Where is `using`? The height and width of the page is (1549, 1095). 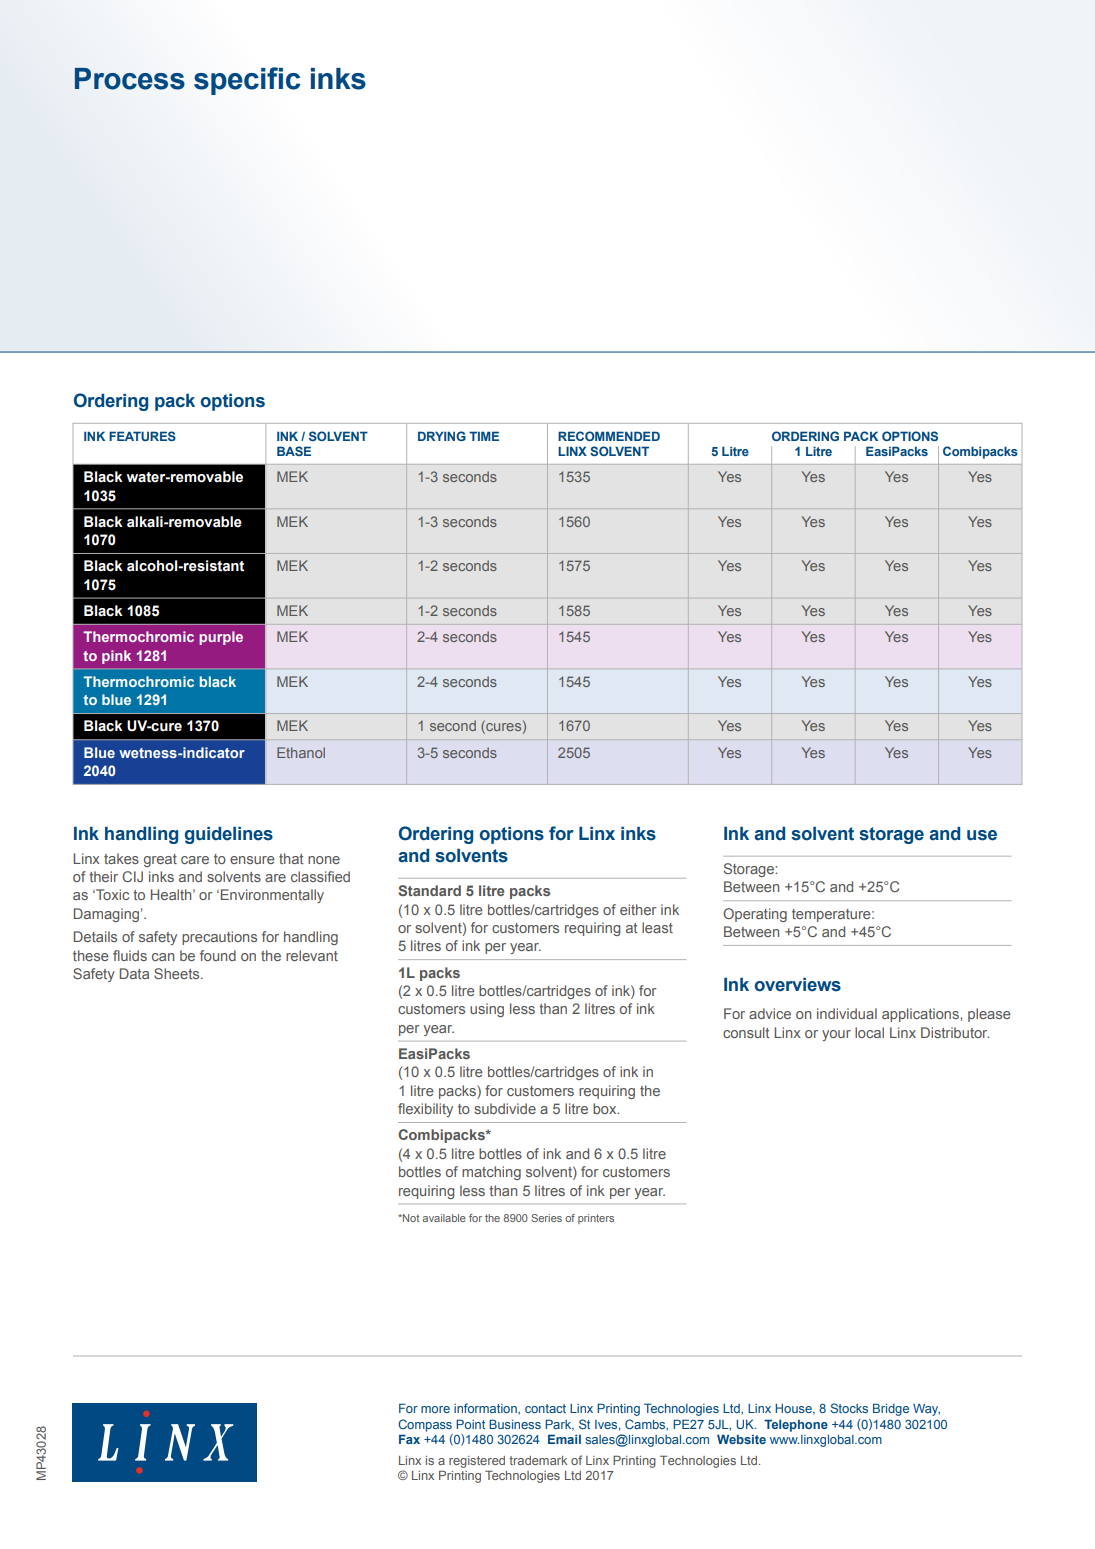 using is located at coordinates (487, 1010).
